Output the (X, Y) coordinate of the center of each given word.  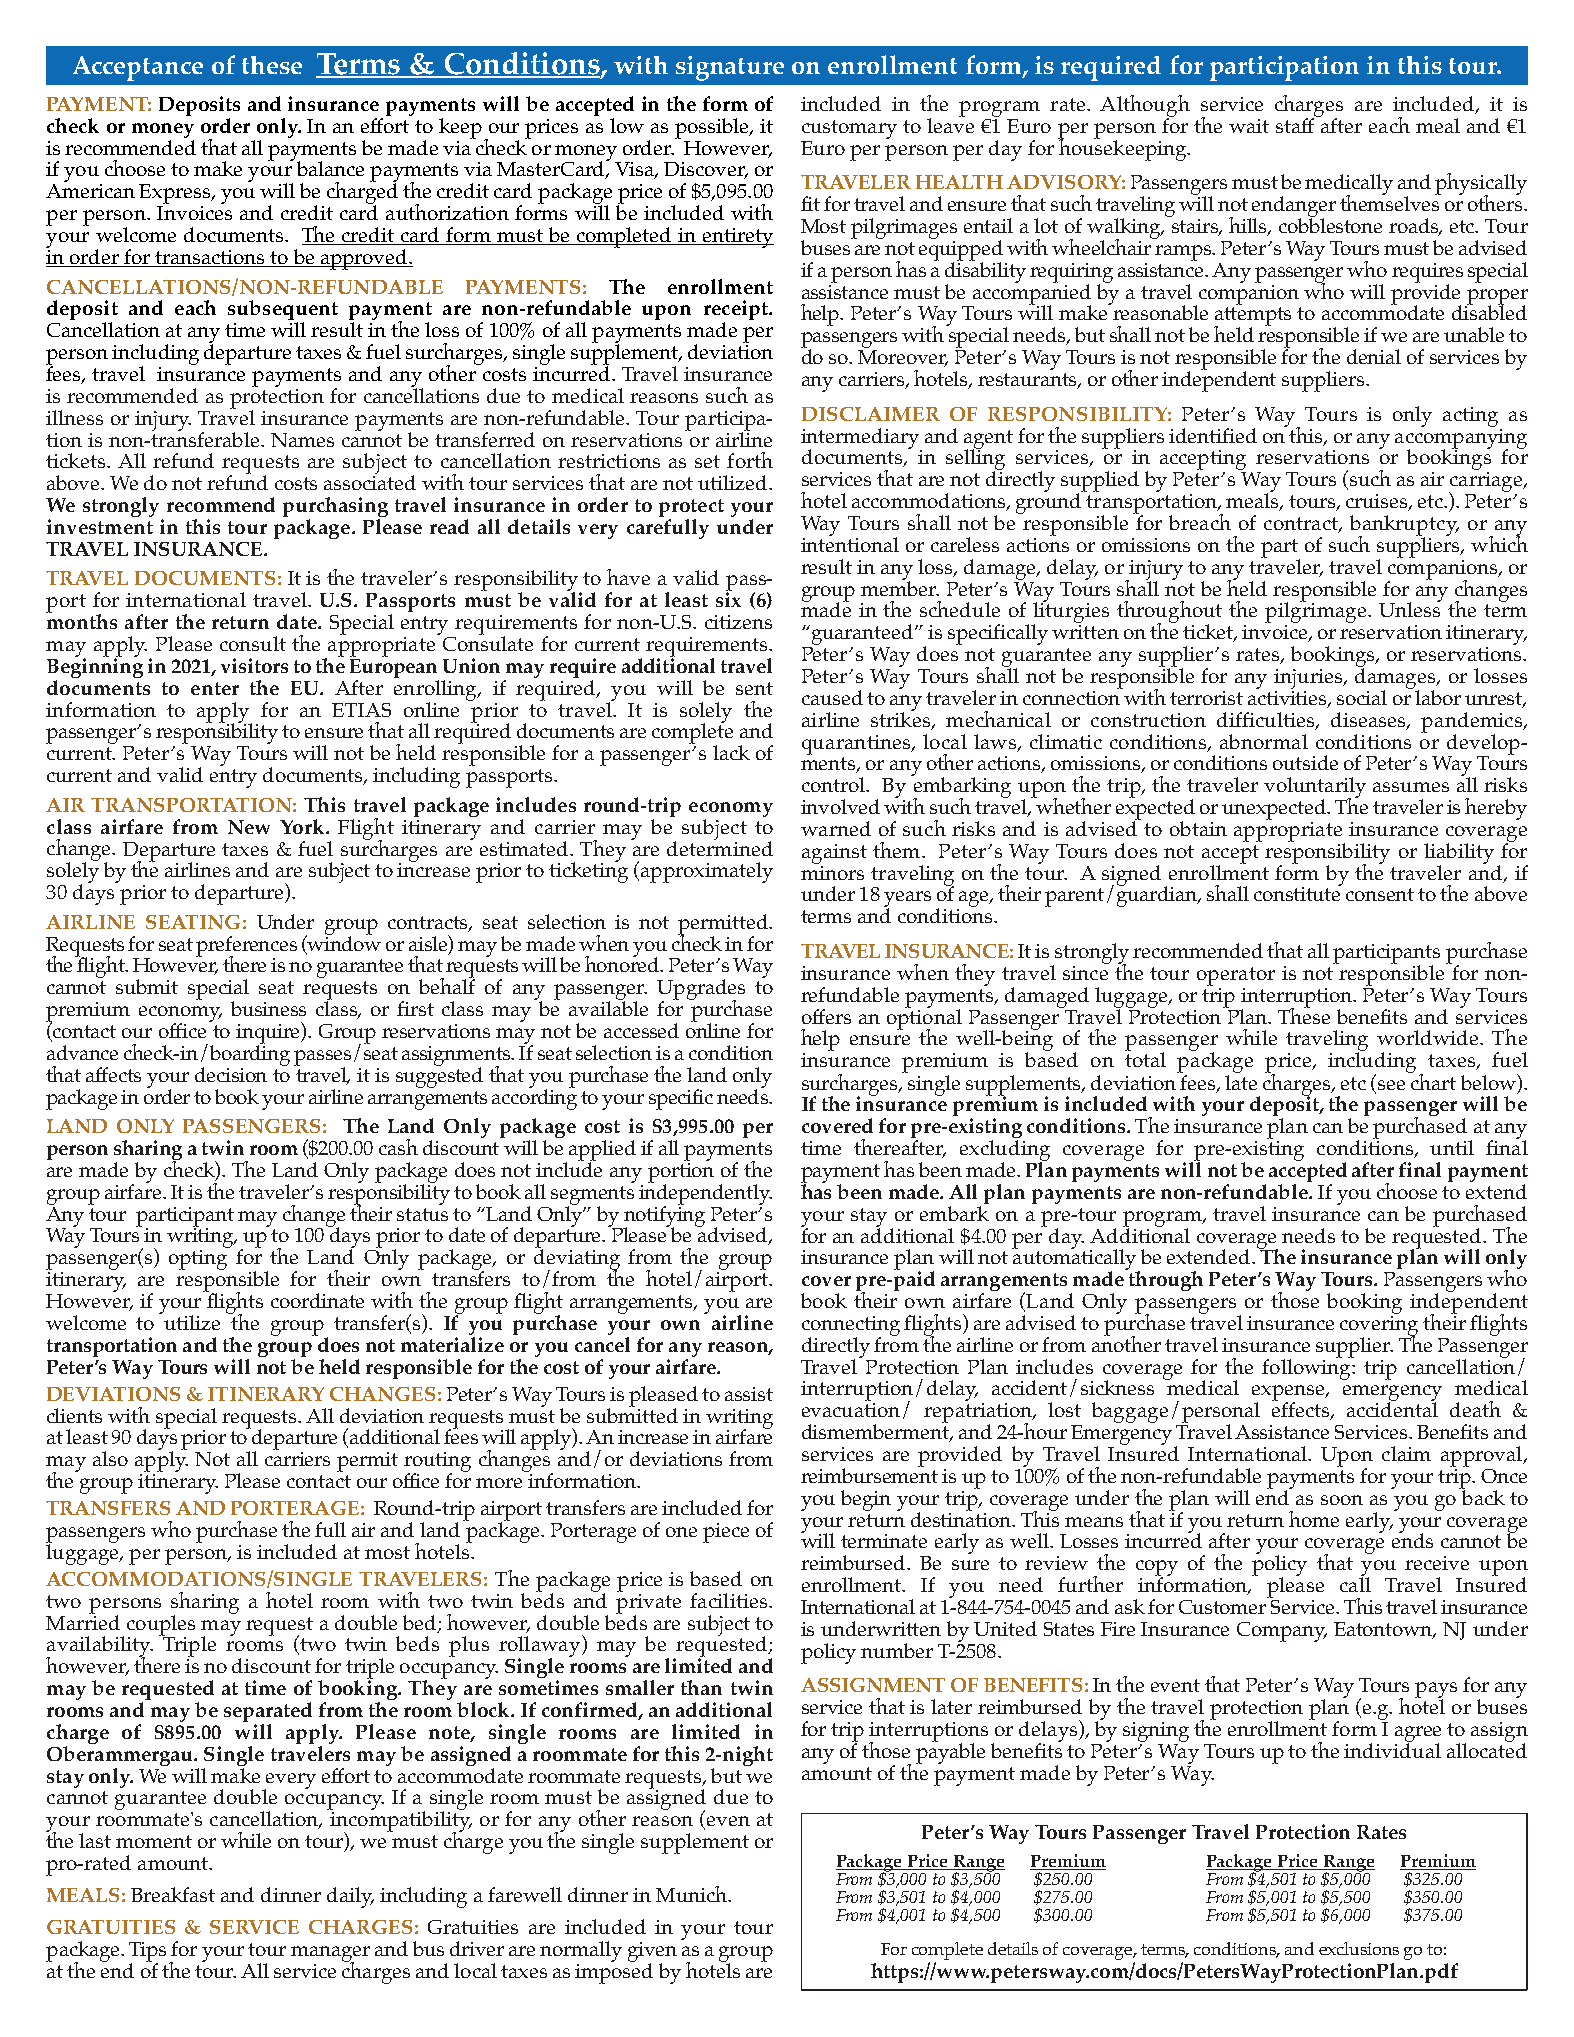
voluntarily (1315, 788)
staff (1296, 124)
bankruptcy (1404, 526)
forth (750, 460)
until (1452, 1147)
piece (726, 1533)
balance (330, 168)
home (1314, 1519)
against (834, 854)
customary (849, 129)
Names (302, 440)
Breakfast (173, 1894)
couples (161, 1626)
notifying (664, 1216)
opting (198, 1260)
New (249, 827)
